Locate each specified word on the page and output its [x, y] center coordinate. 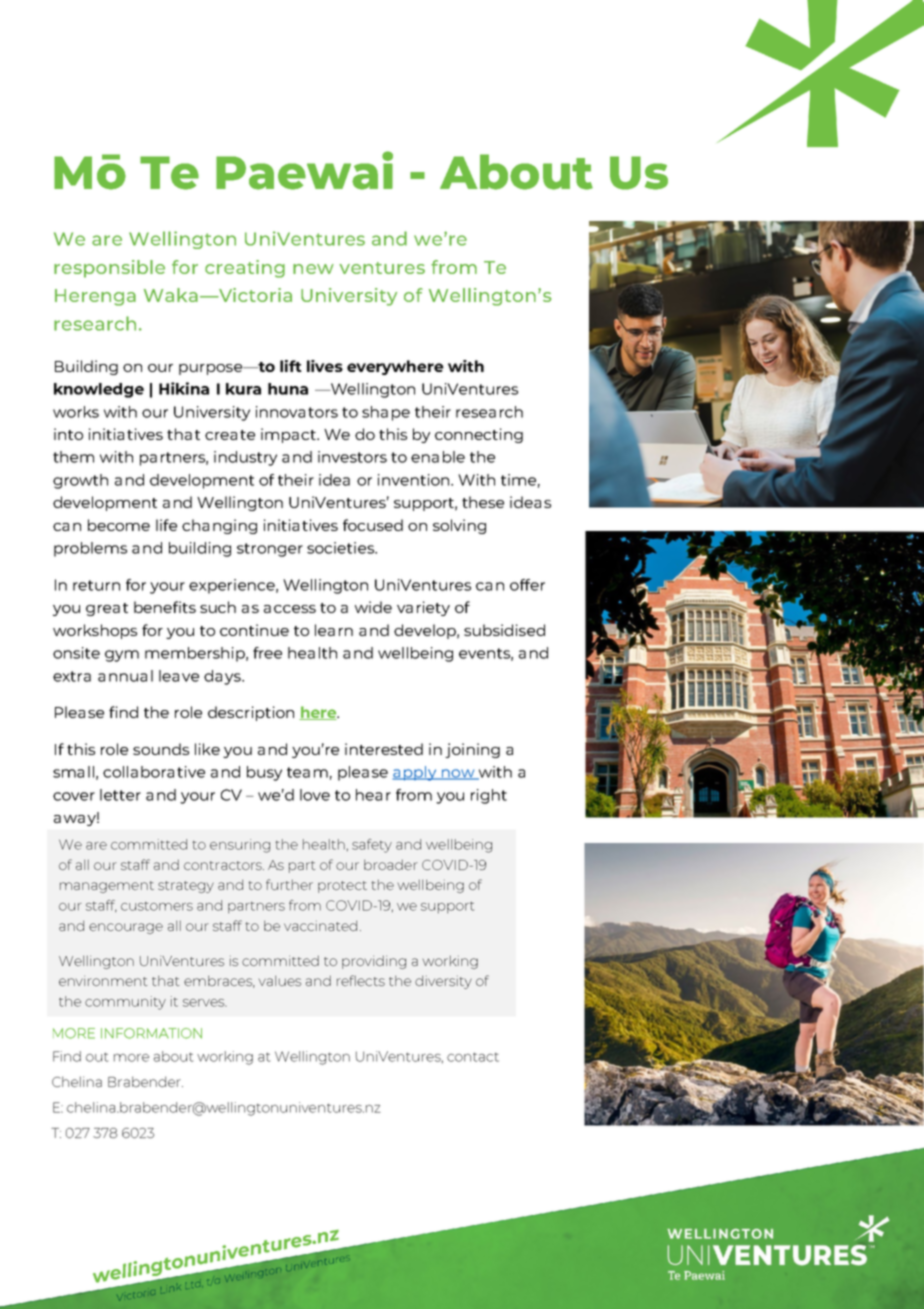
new [313, 269]
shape [386, 413]
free [267, 653]
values [279, 980]
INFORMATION [151, 1033]
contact [473, 1057]
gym [122, 656]
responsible [109, 269]
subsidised [504, 630]
